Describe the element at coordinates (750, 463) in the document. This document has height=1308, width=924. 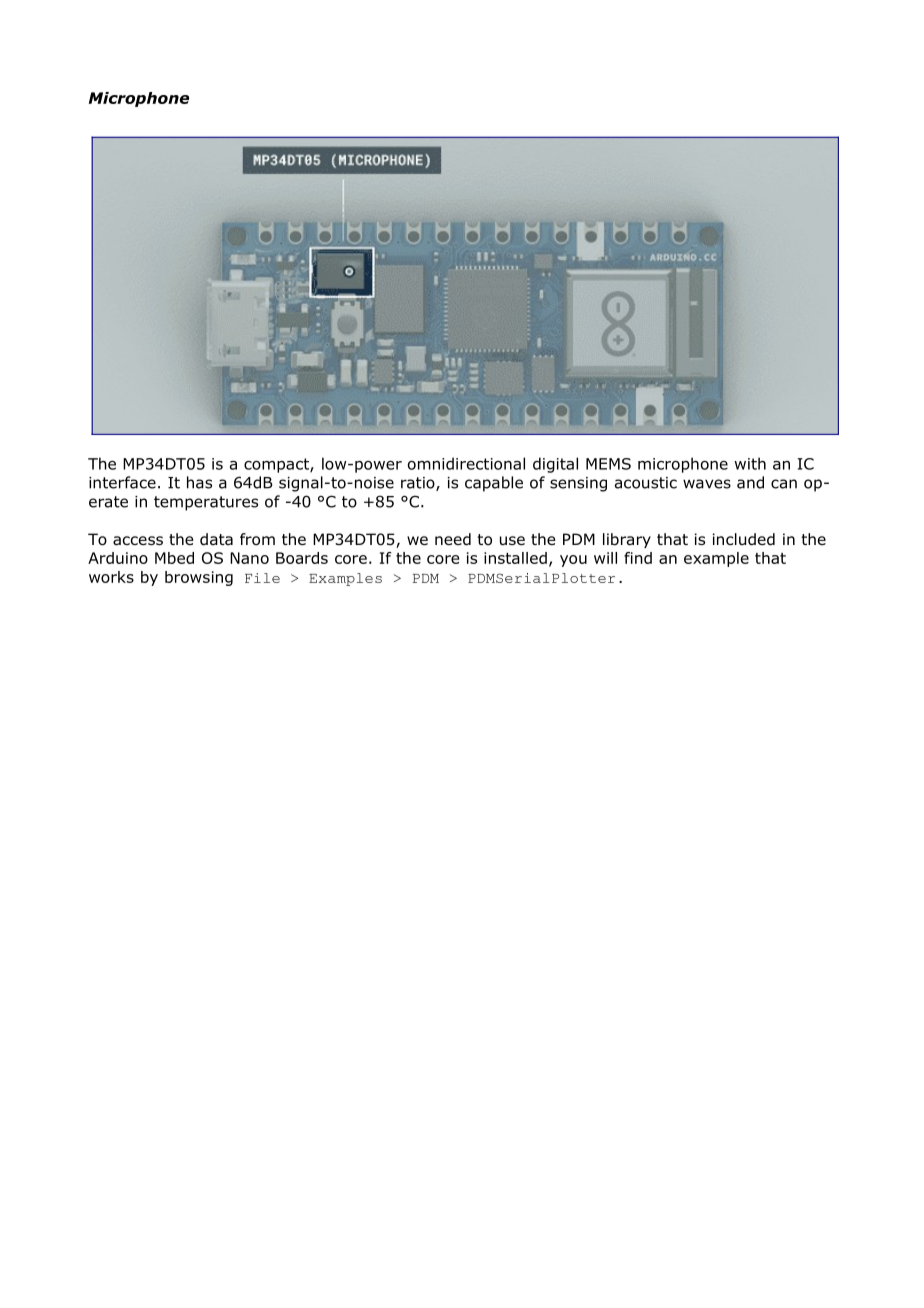
I see `with` at that location.
